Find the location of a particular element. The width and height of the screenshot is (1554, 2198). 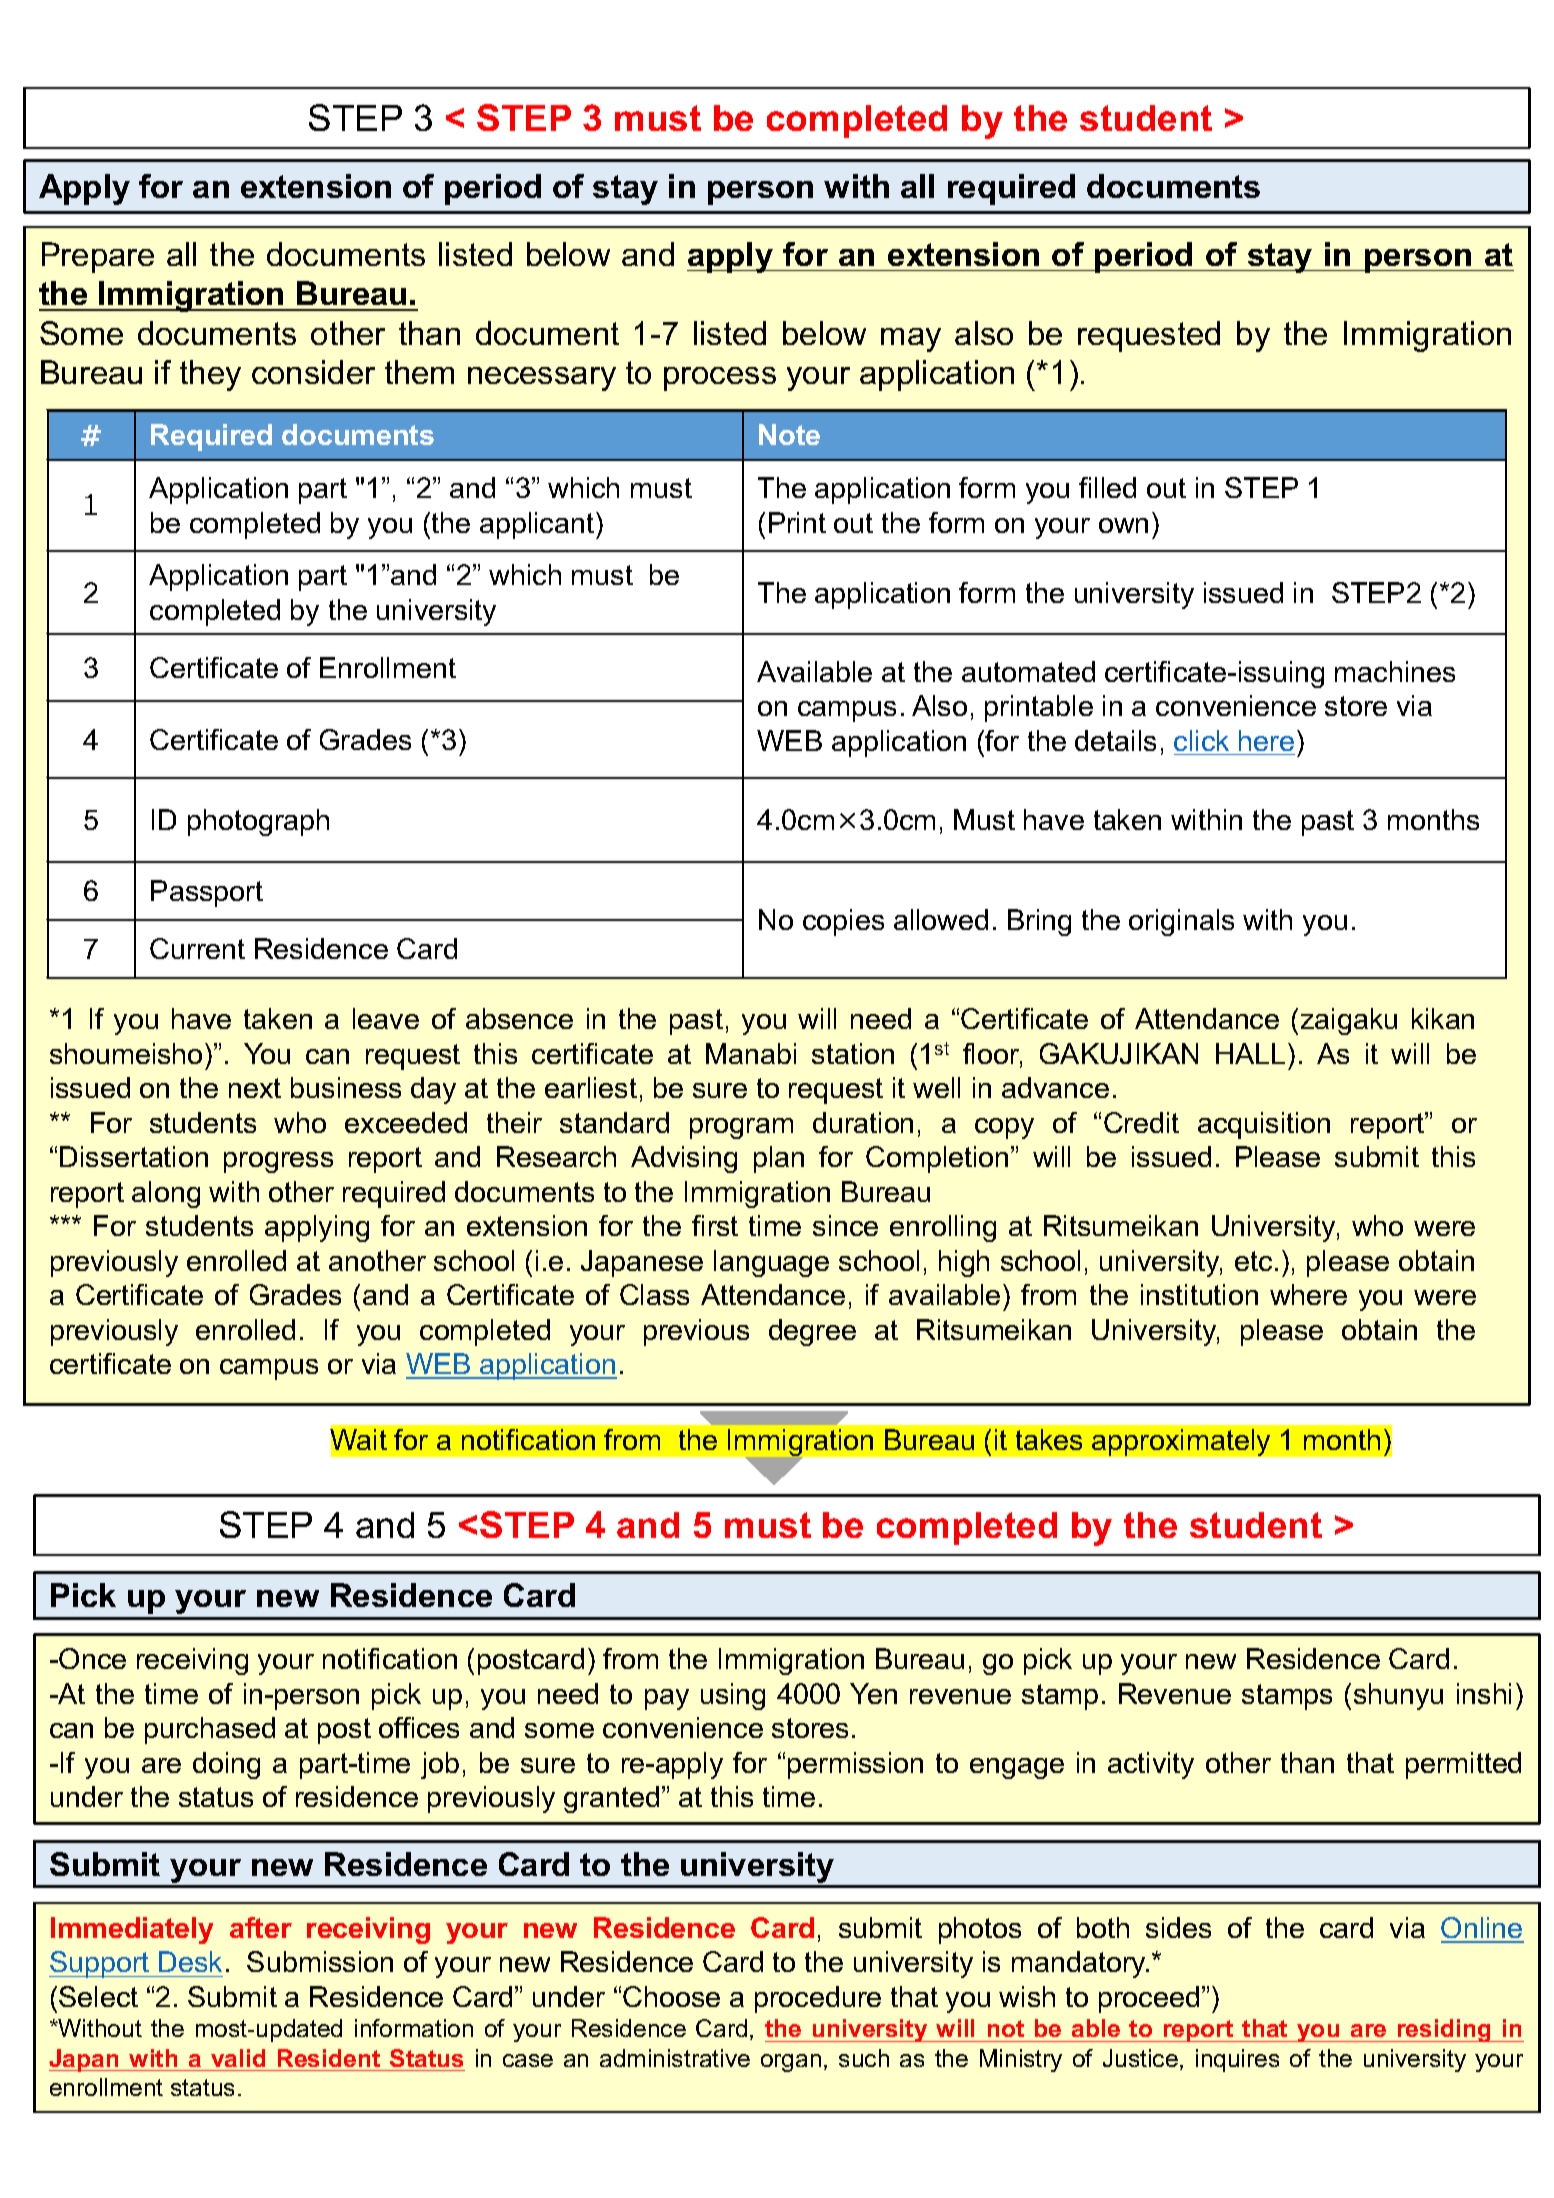

filled is located at coordinates (1107, 487).
